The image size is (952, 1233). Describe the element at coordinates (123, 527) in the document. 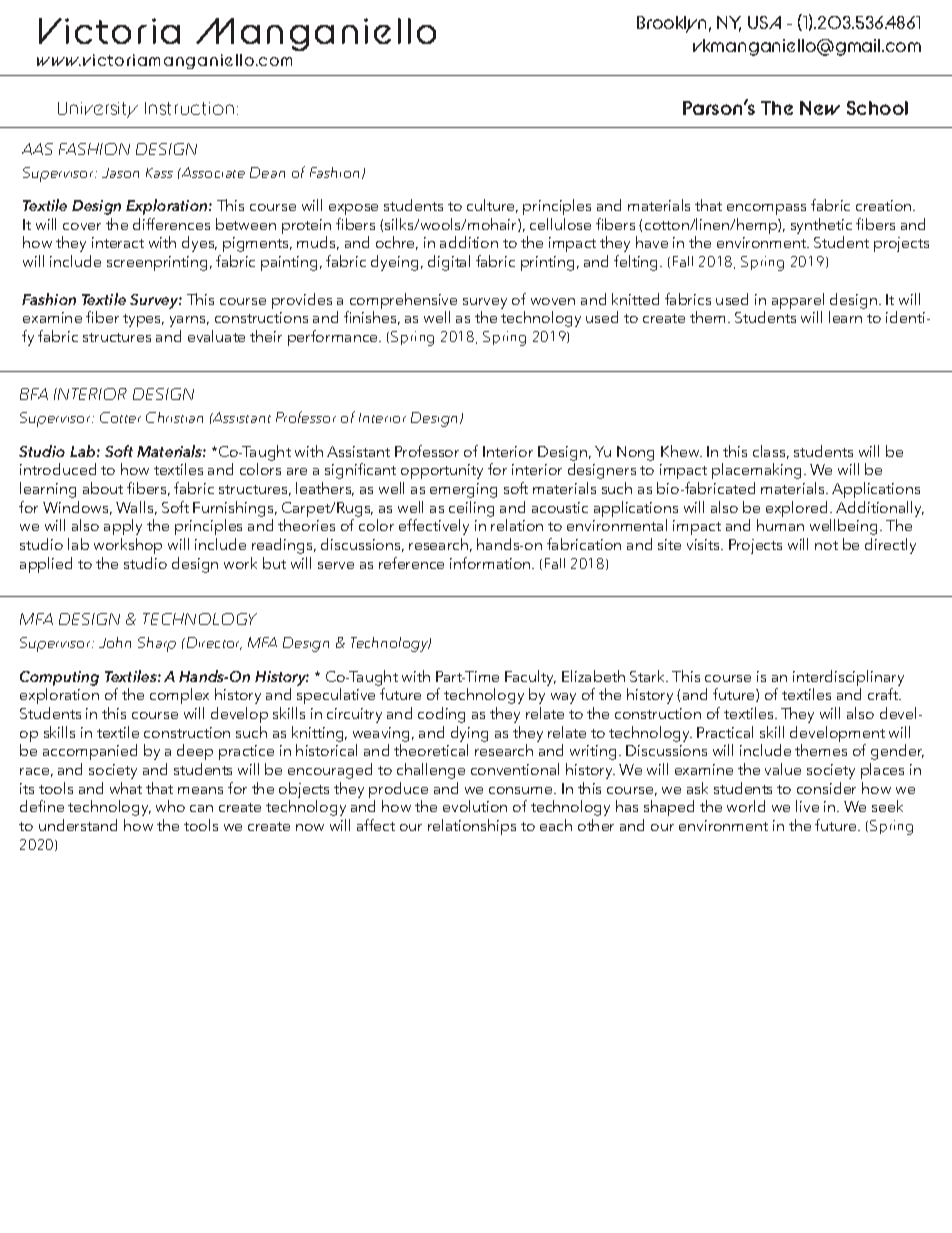

I see `apply` at that location.
